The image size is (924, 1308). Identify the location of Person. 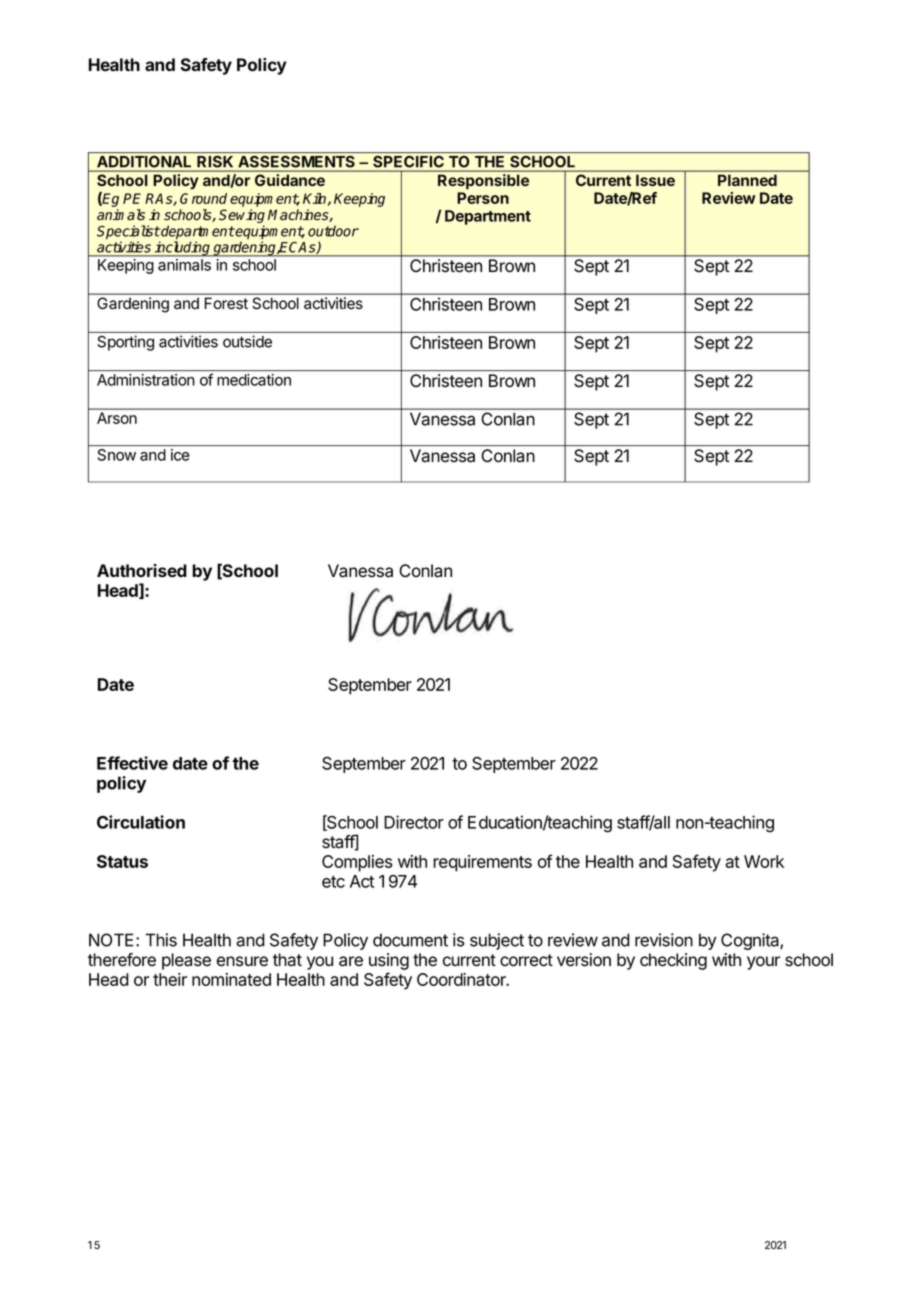
(483, 198).
